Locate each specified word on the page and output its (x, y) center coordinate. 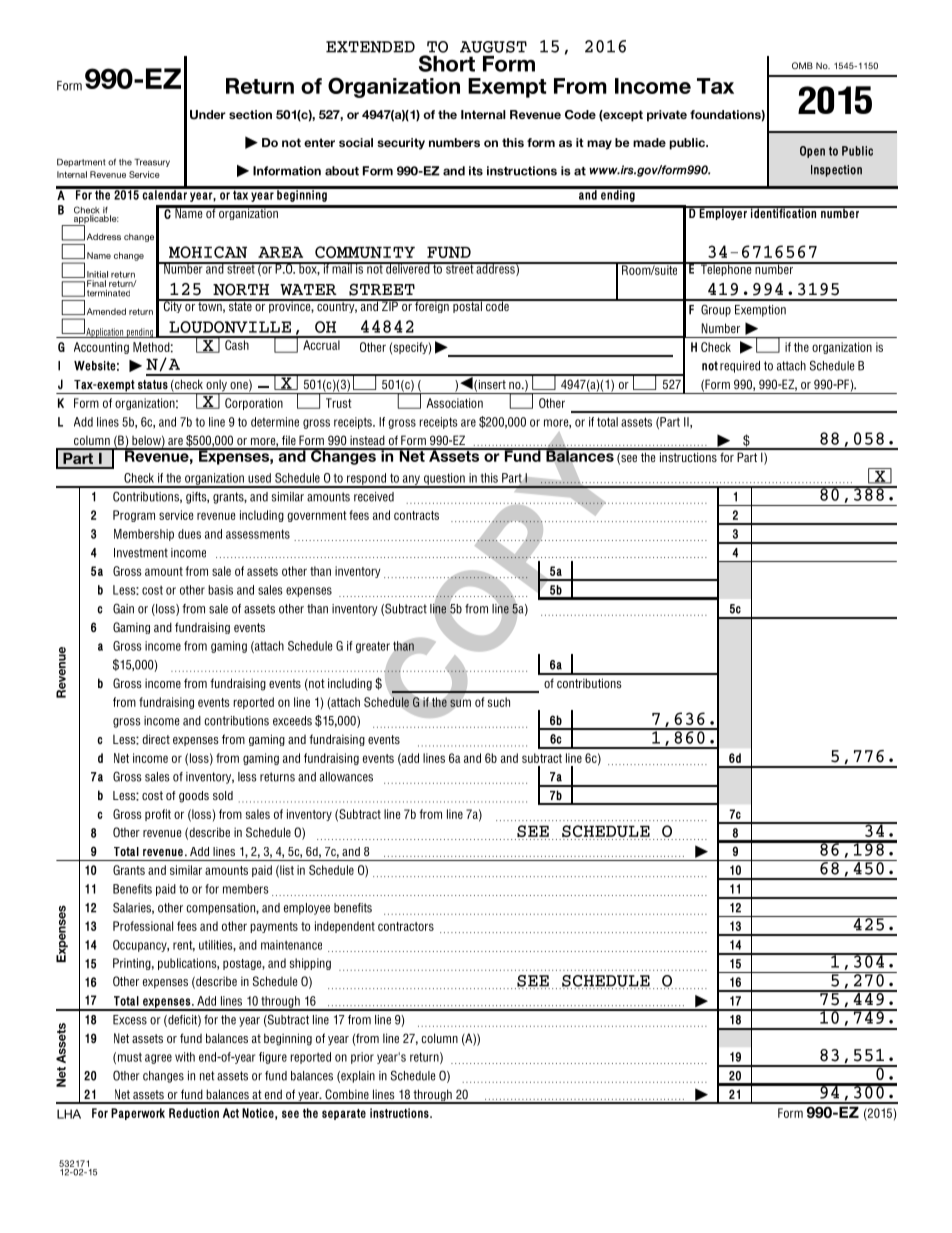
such (499, 702)
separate (344, 1114)
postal (467, 306)
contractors (406, 926)
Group (716, 310)
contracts (416, 515)
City (172, 306)
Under (208, 115)
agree (158, 1059)
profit (158, 815)
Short (447, 63)
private (667, 116)
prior (362, 1058)
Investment (141, 553)
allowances (346, 777)
